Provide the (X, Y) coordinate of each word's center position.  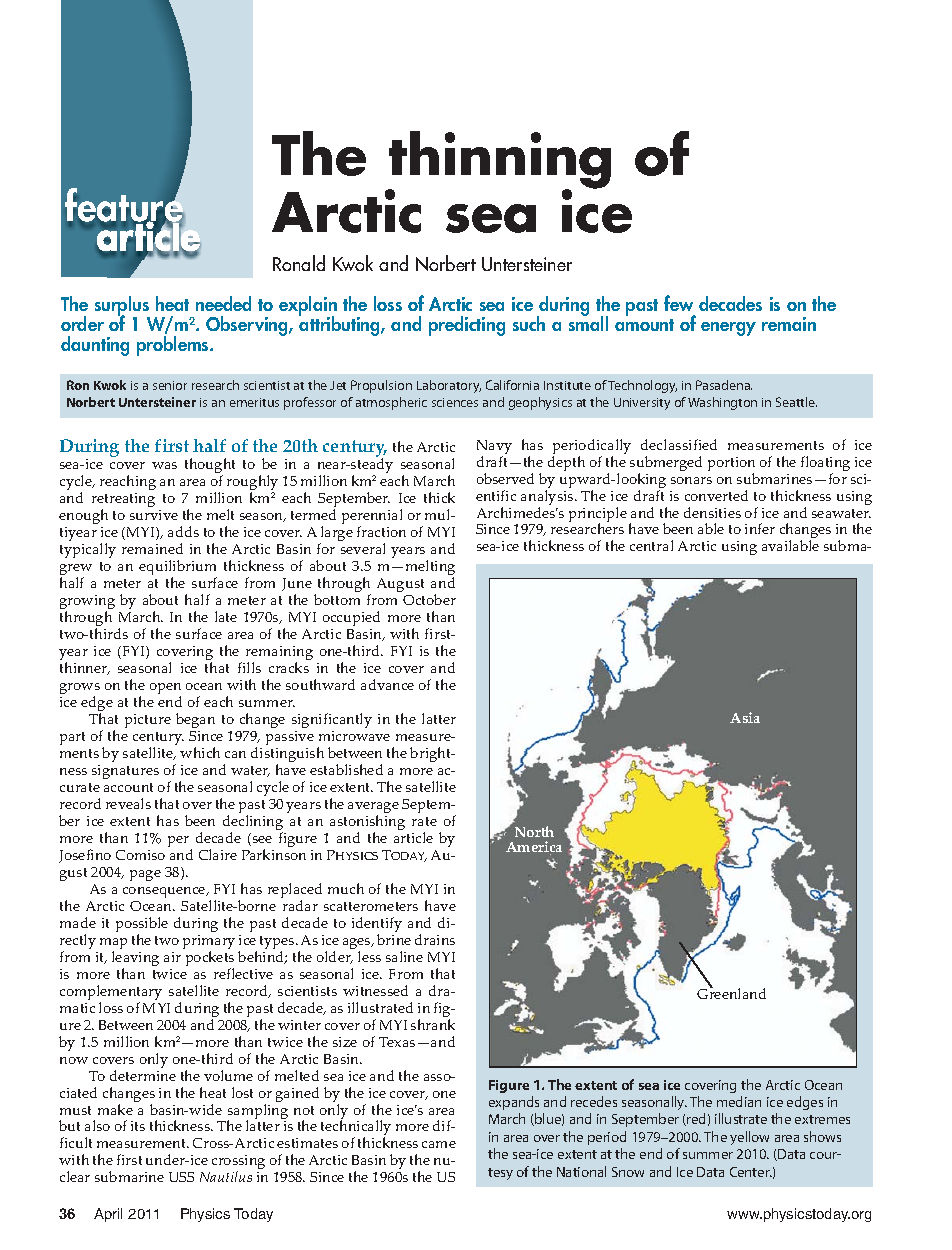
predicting (467, 326)
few (678, 303)
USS (181, 1177)
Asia (745, 717)
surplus (122, 307)
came (439, 1144)
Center (751, 1172)
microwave (354, 736)
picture (148, 721)
